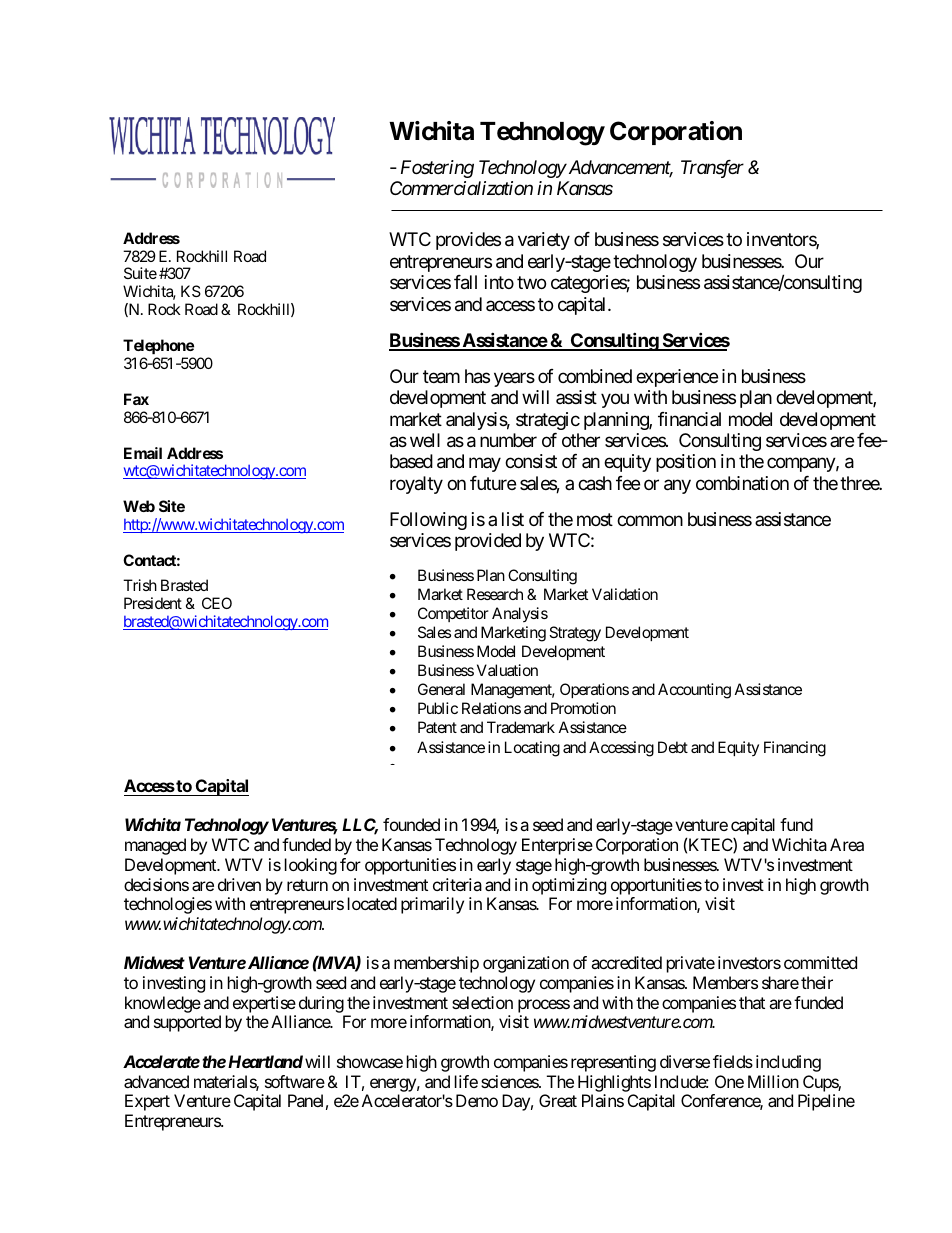 This document has height=1233, width=952. Describe the element at coordinates (544, 241) in the document. I see `variety` at that location.
